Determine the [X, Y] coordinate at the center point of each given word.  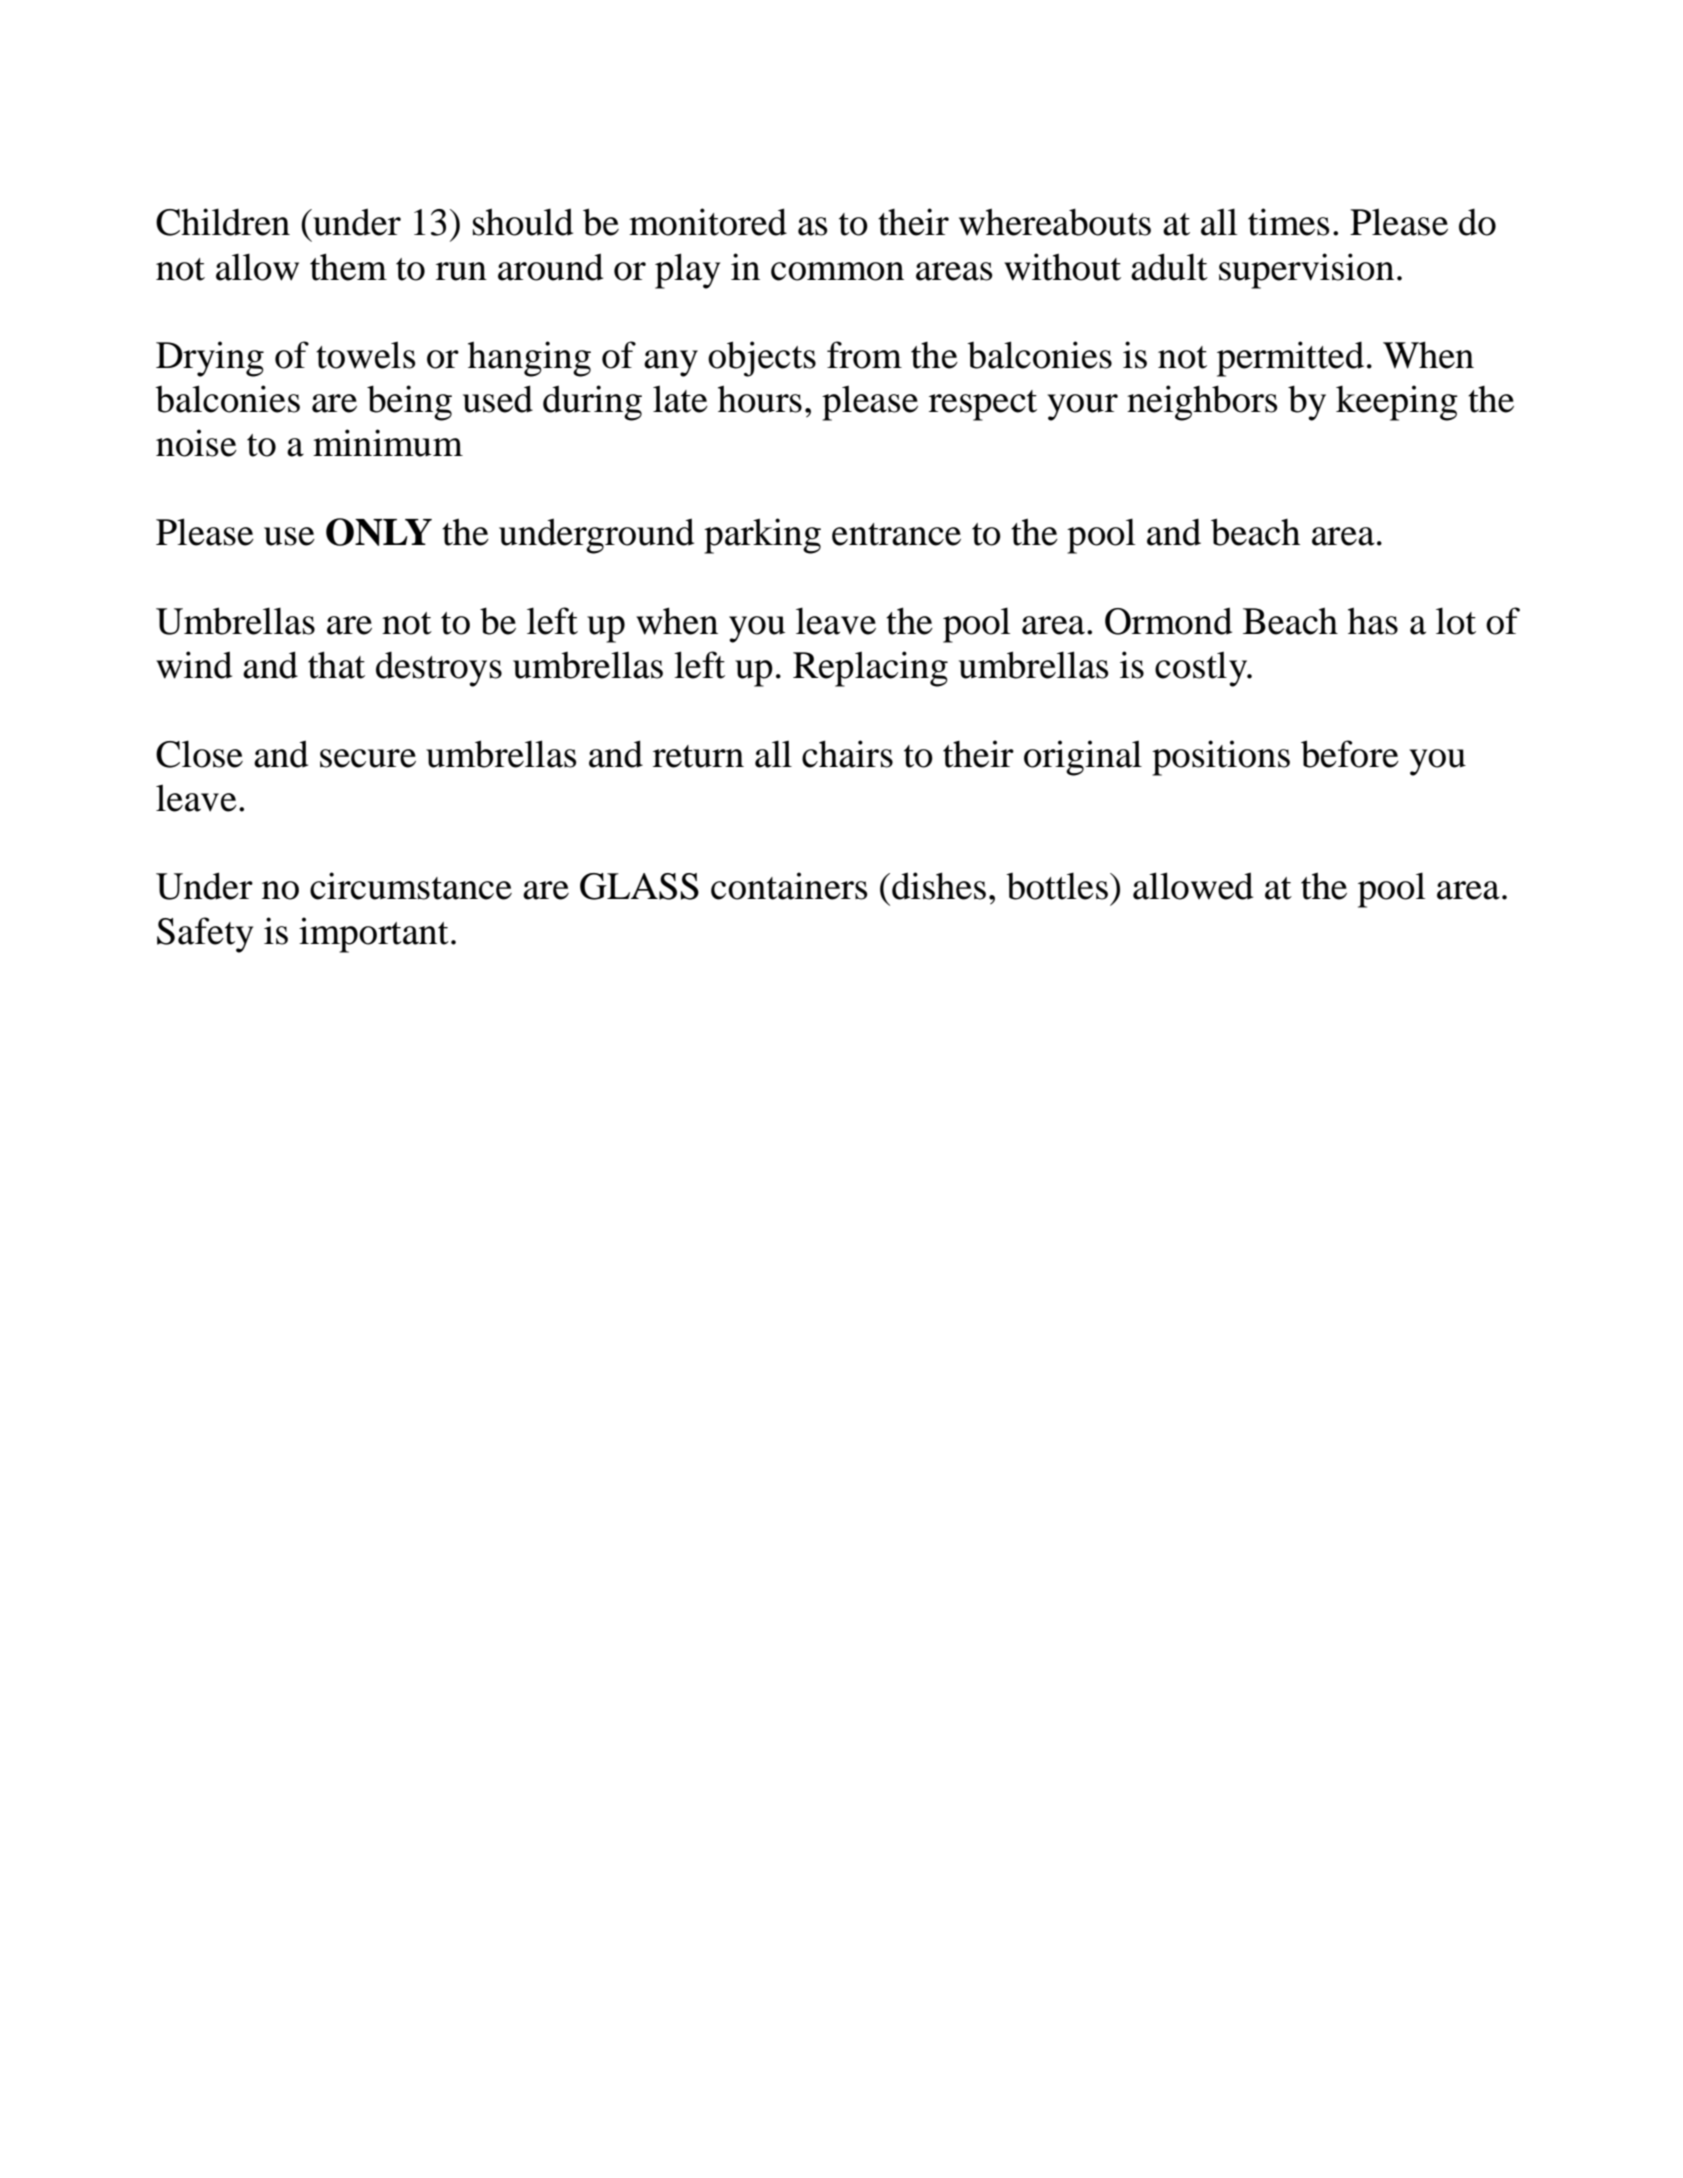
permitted [1290, 359]
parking [762, 536]
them [348, 267]
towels [366, 355]
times [1289, 222]
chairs [847, 754]
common [837, 271]
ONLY [379, 532]
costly [1202, 669]
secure [368, 758]
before [1350, 754]
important [374, 935]
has [1373, 621]
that [336, 665]
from [864, 355]
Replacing [870, 669]
